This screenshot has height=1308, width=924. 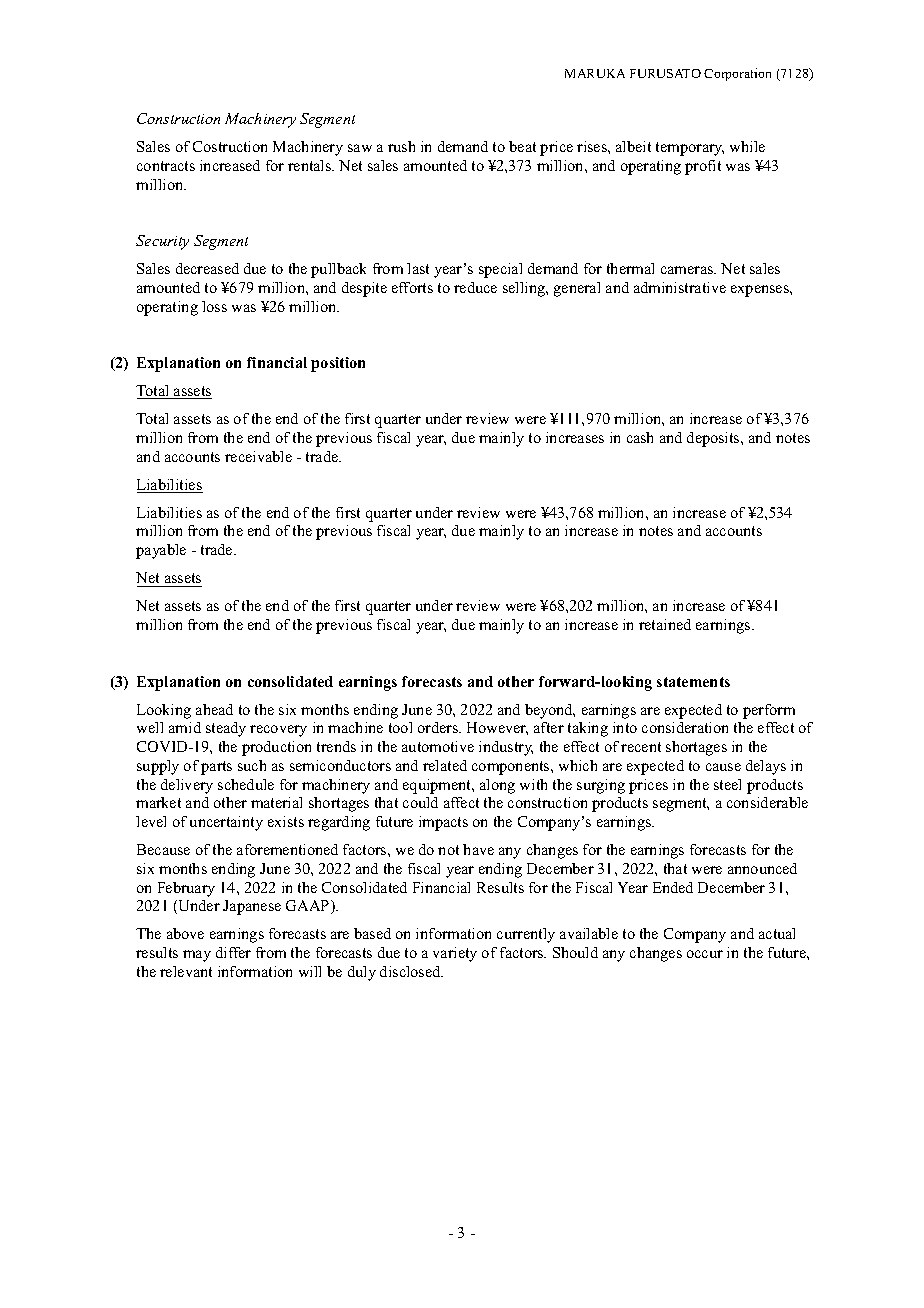 I want to click on steady, so click(x=226, y=729).
